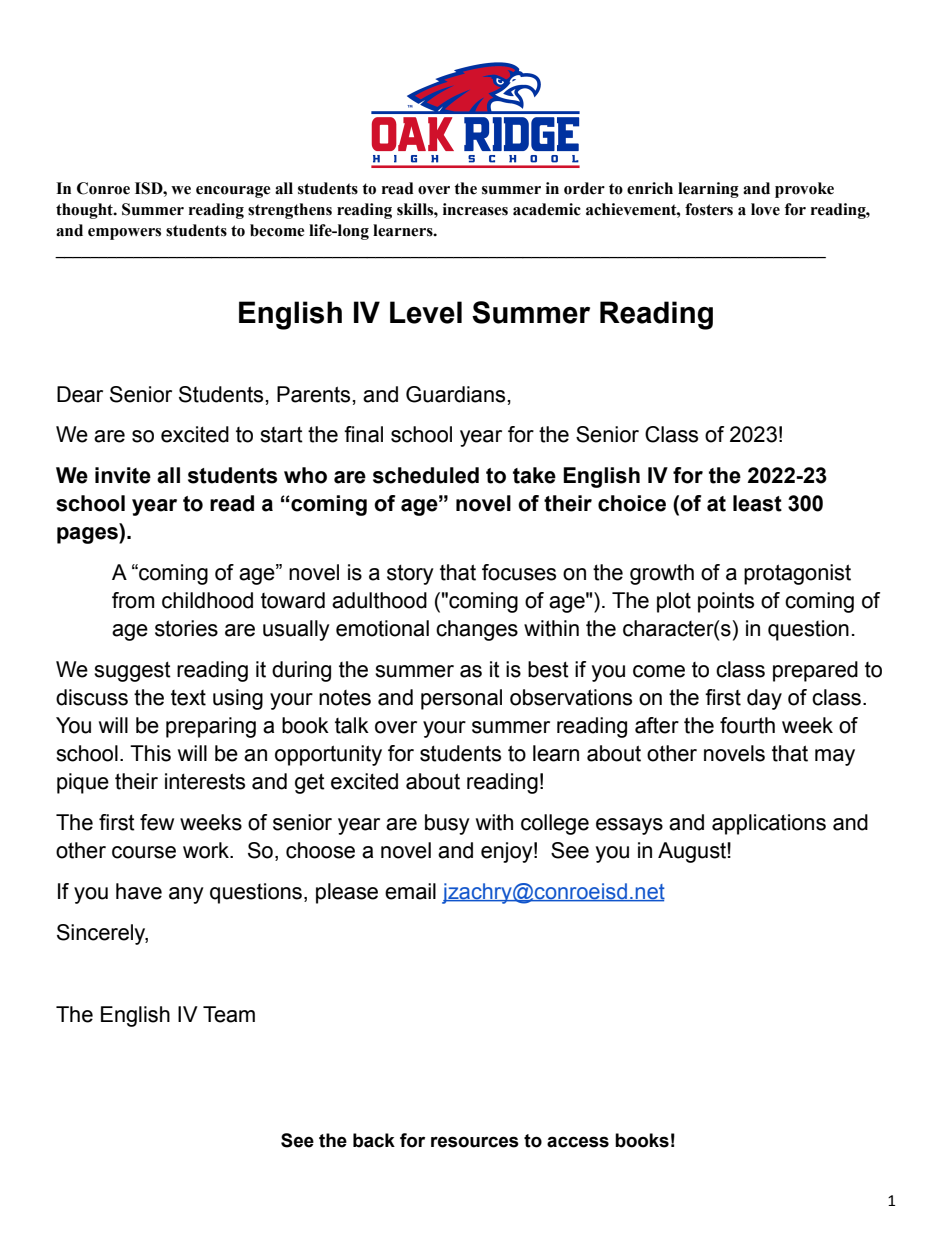  I want to click on day, so click(764, 699).
